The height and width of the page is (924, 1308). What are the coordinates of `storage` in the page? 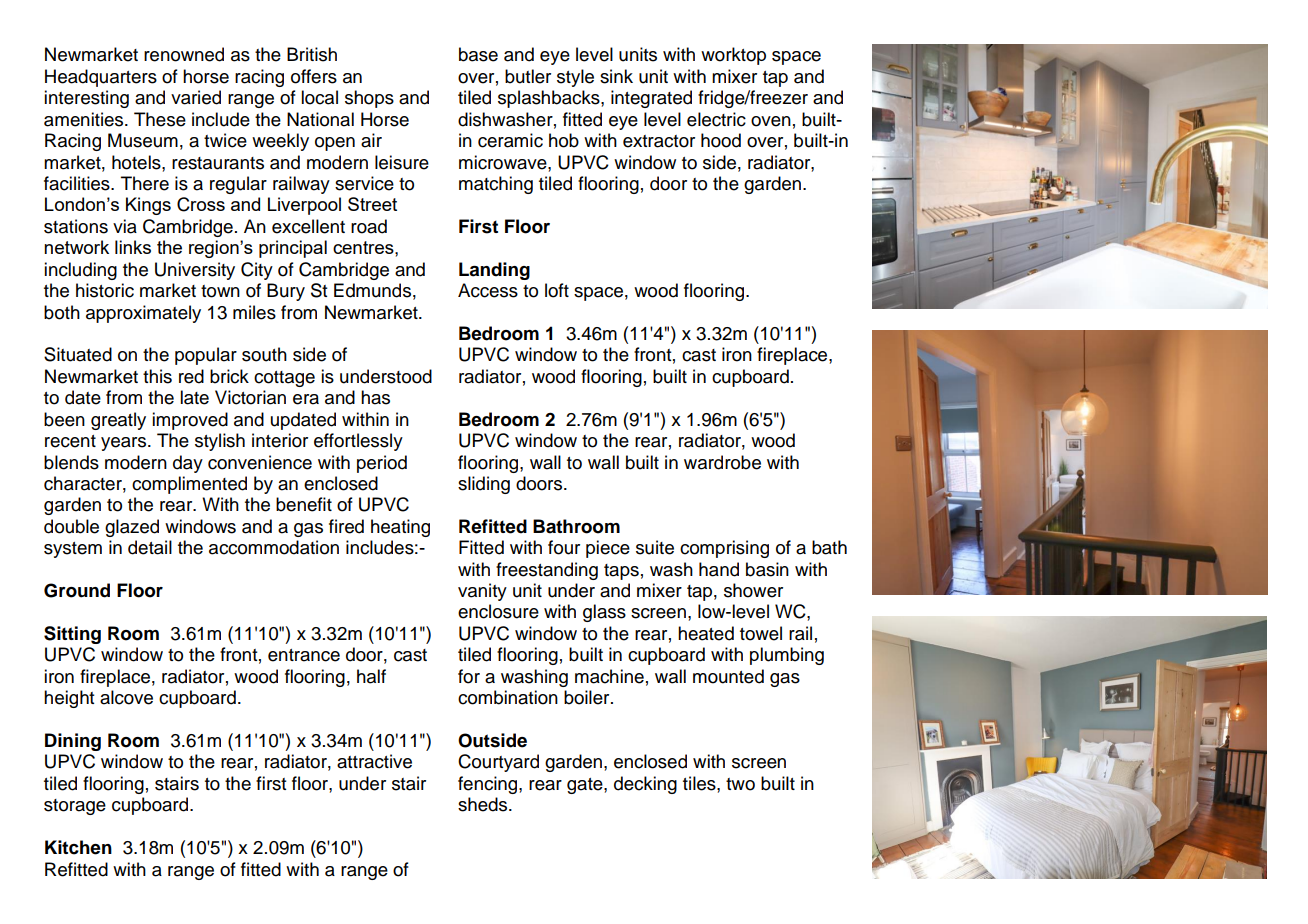 It's located at (75, 807).
